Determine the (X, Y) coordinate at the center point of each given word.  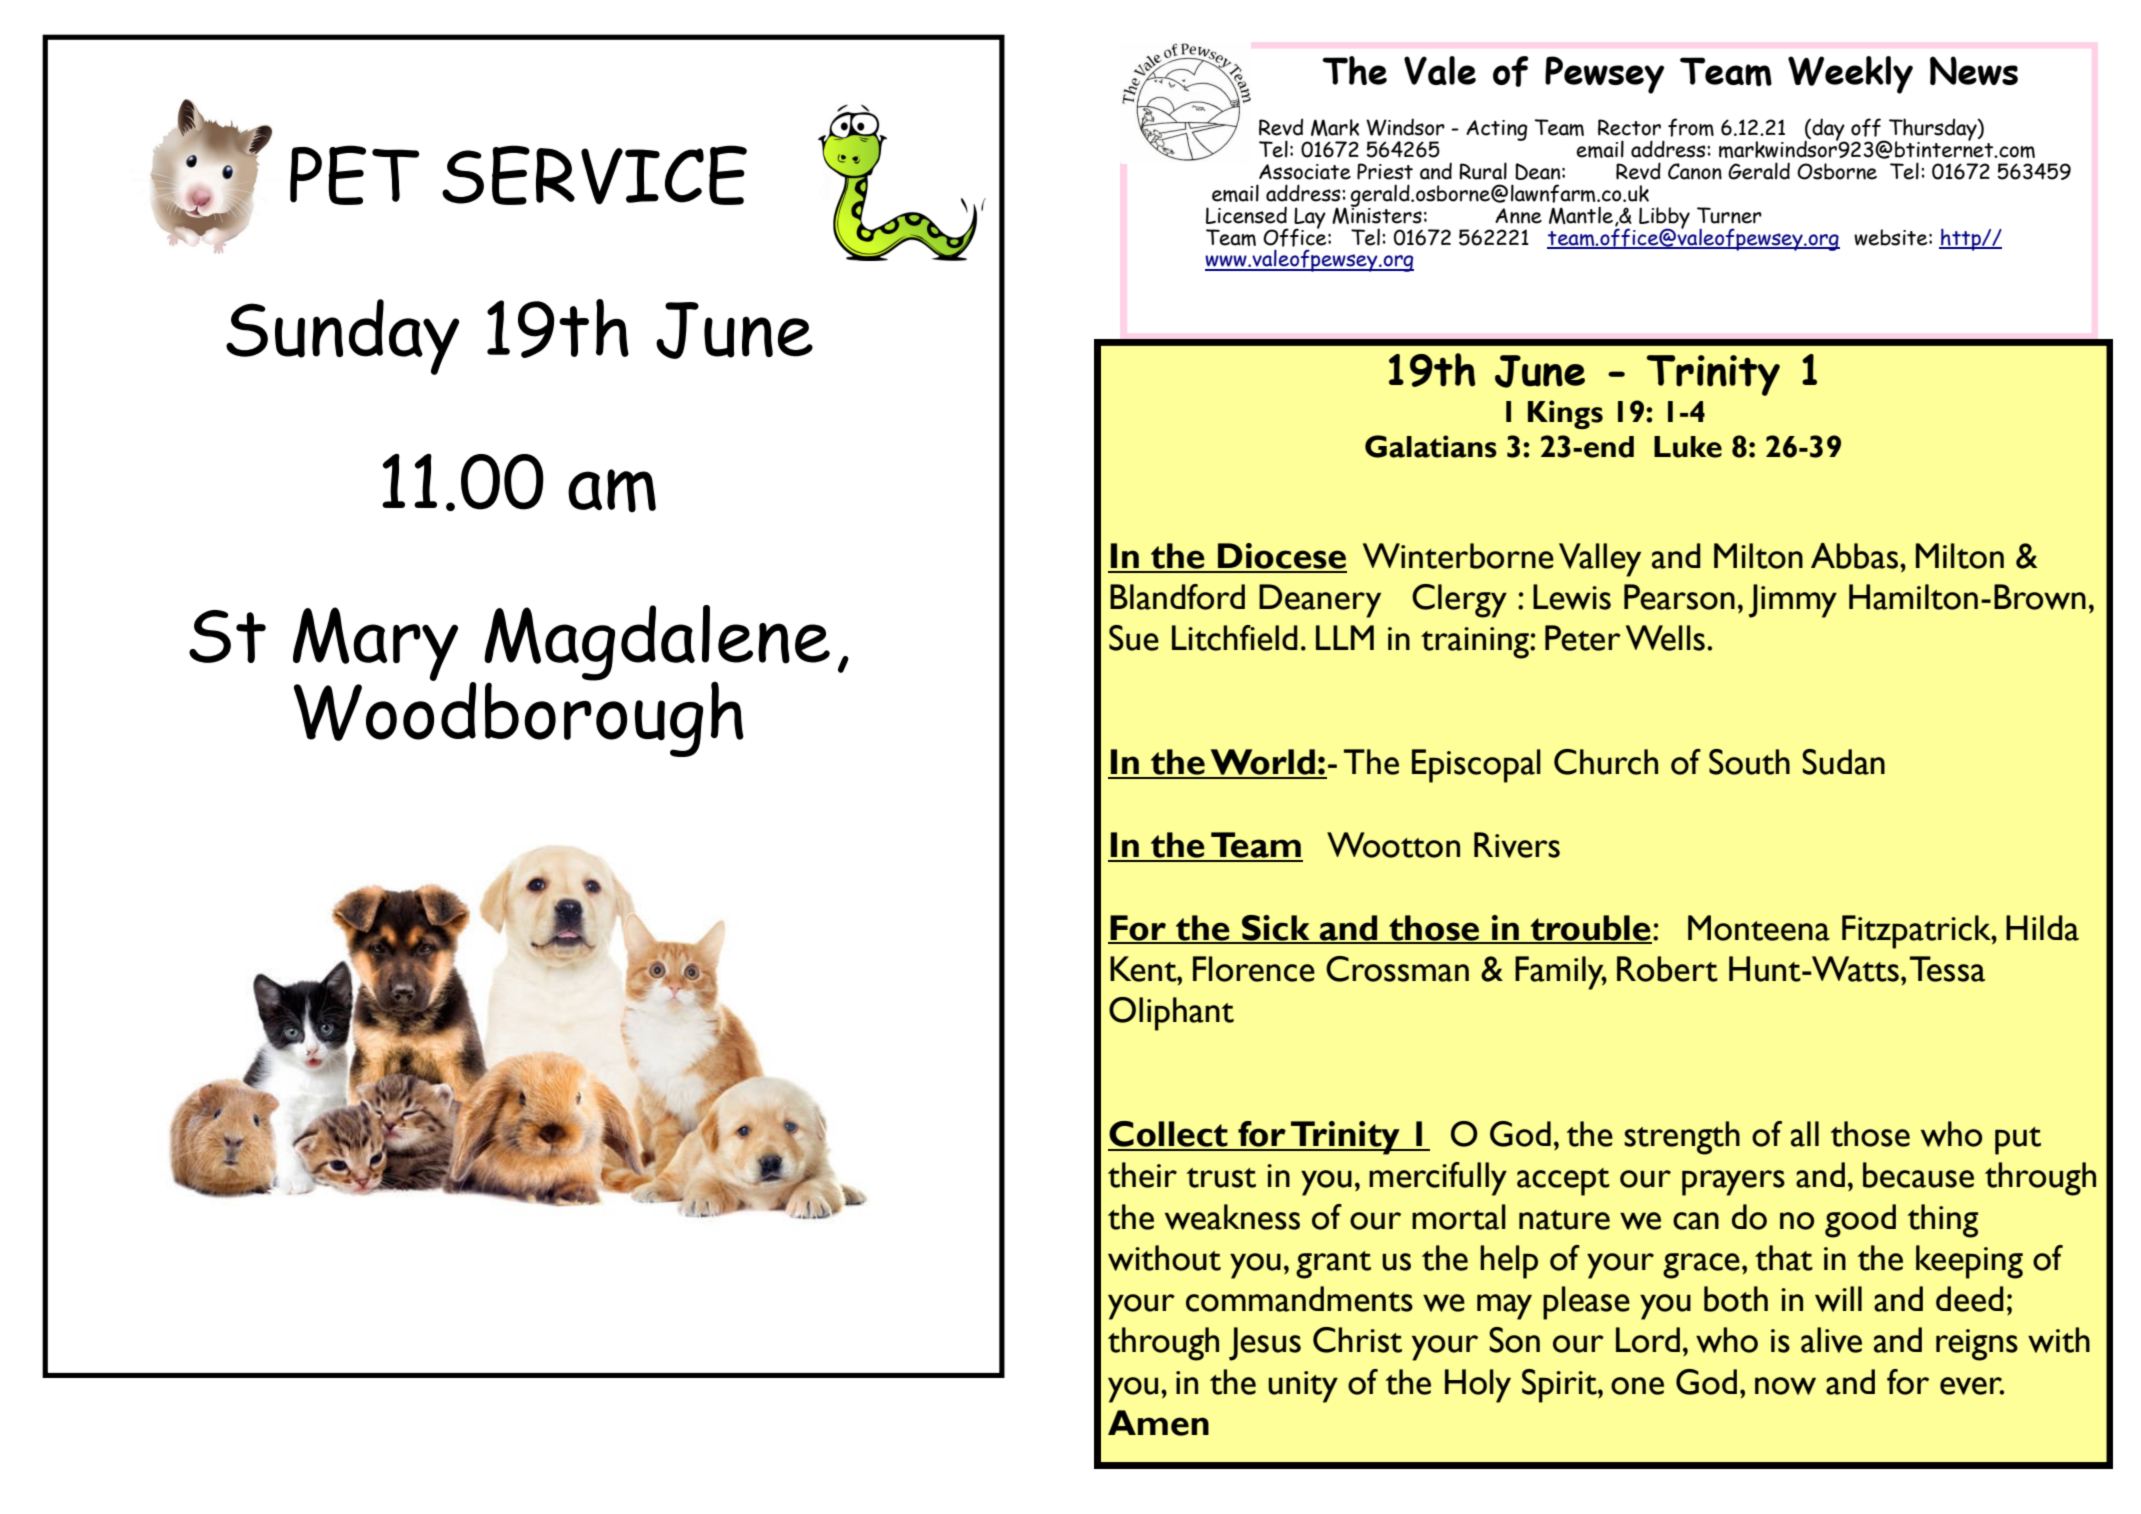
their (1142, 1175)
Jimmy (1793, 601)
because (1918, 1175)
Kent (1144, 969)
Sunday (342, 337)
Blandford (1177, 597)
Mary (375, 644)
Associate (1305, 172)
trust (1221, 1178)
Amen (1158, 1423)
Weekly (1850, 75)
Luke (1688, 447)
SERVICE (594, 175)
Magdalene (657, 644)
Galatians (1431, 446)
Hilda (2042, 928)
